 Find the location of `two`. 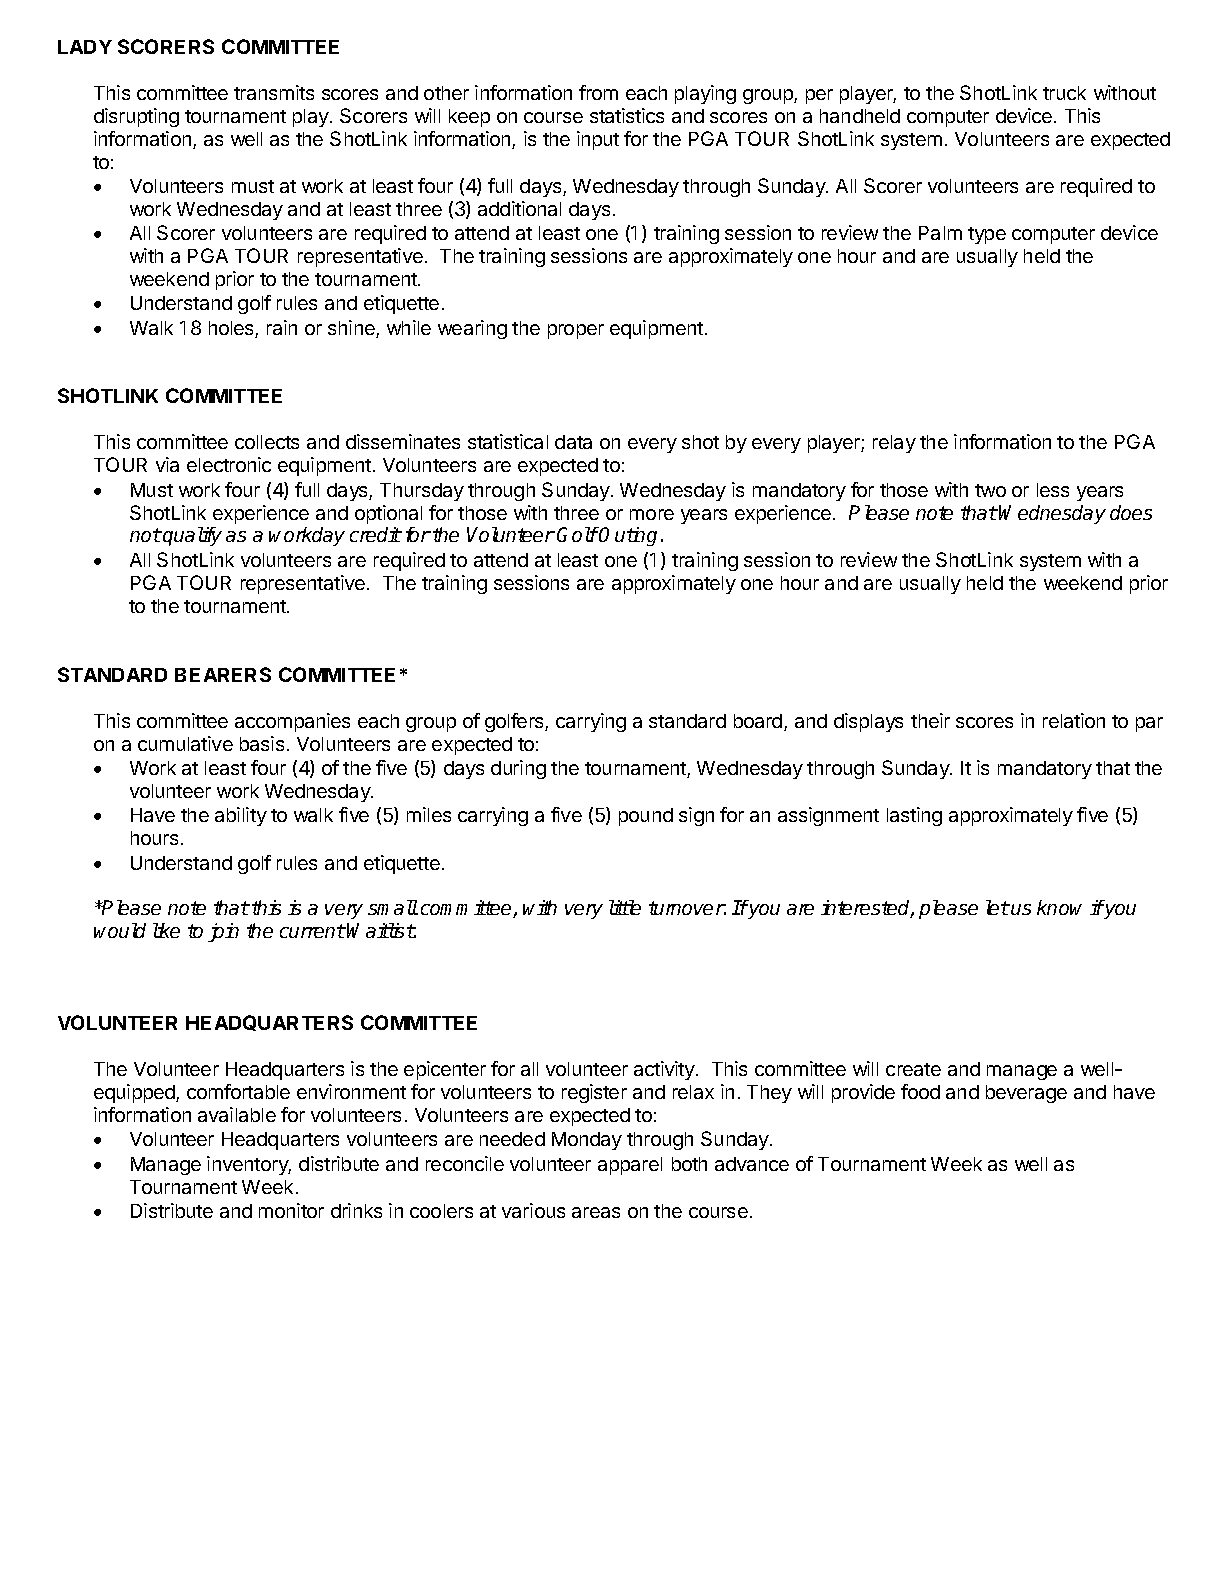

two is located at coordinates (990, 490).
